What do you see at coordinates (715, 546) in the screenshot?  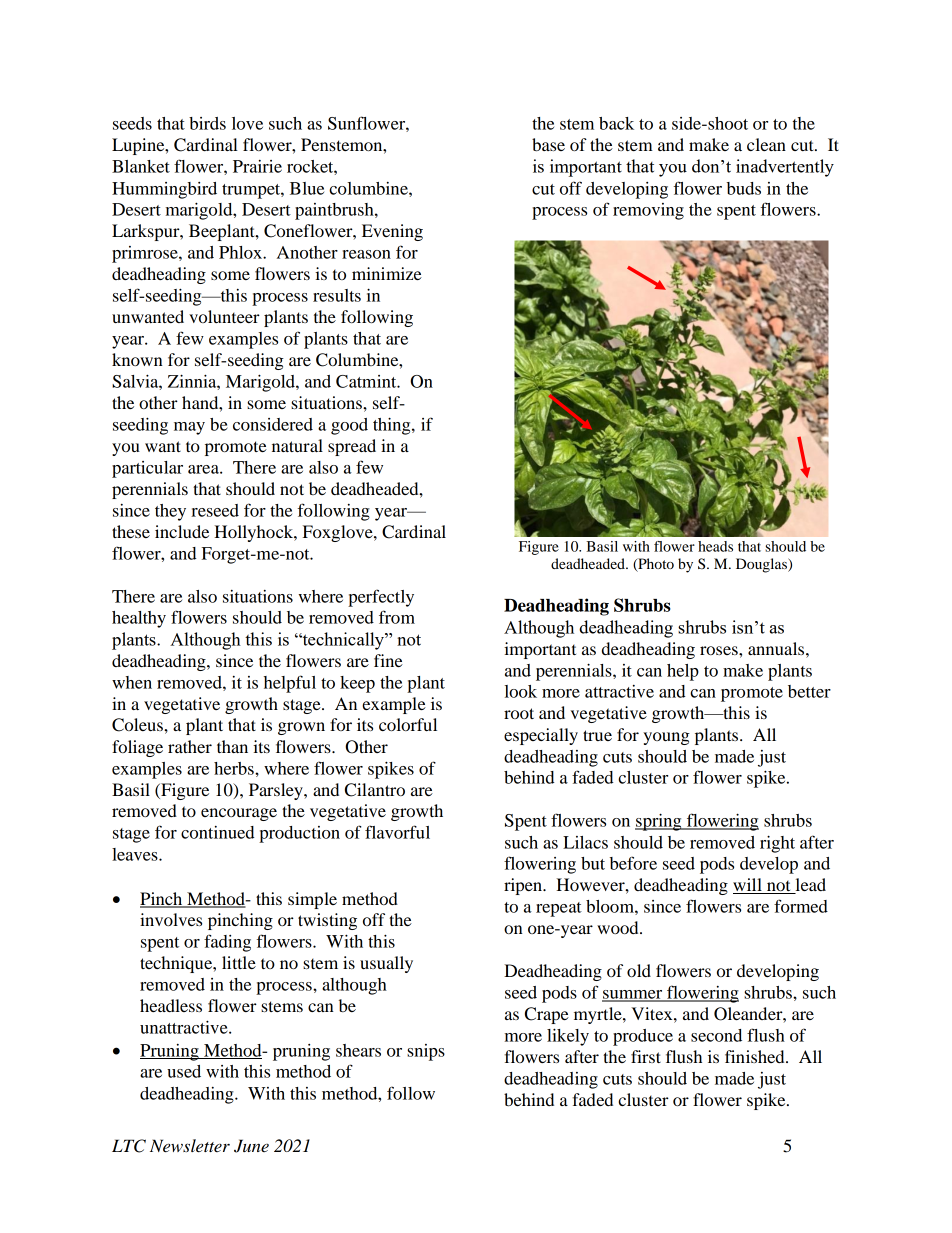 I see `heads` at bounding box center [715, 546].
